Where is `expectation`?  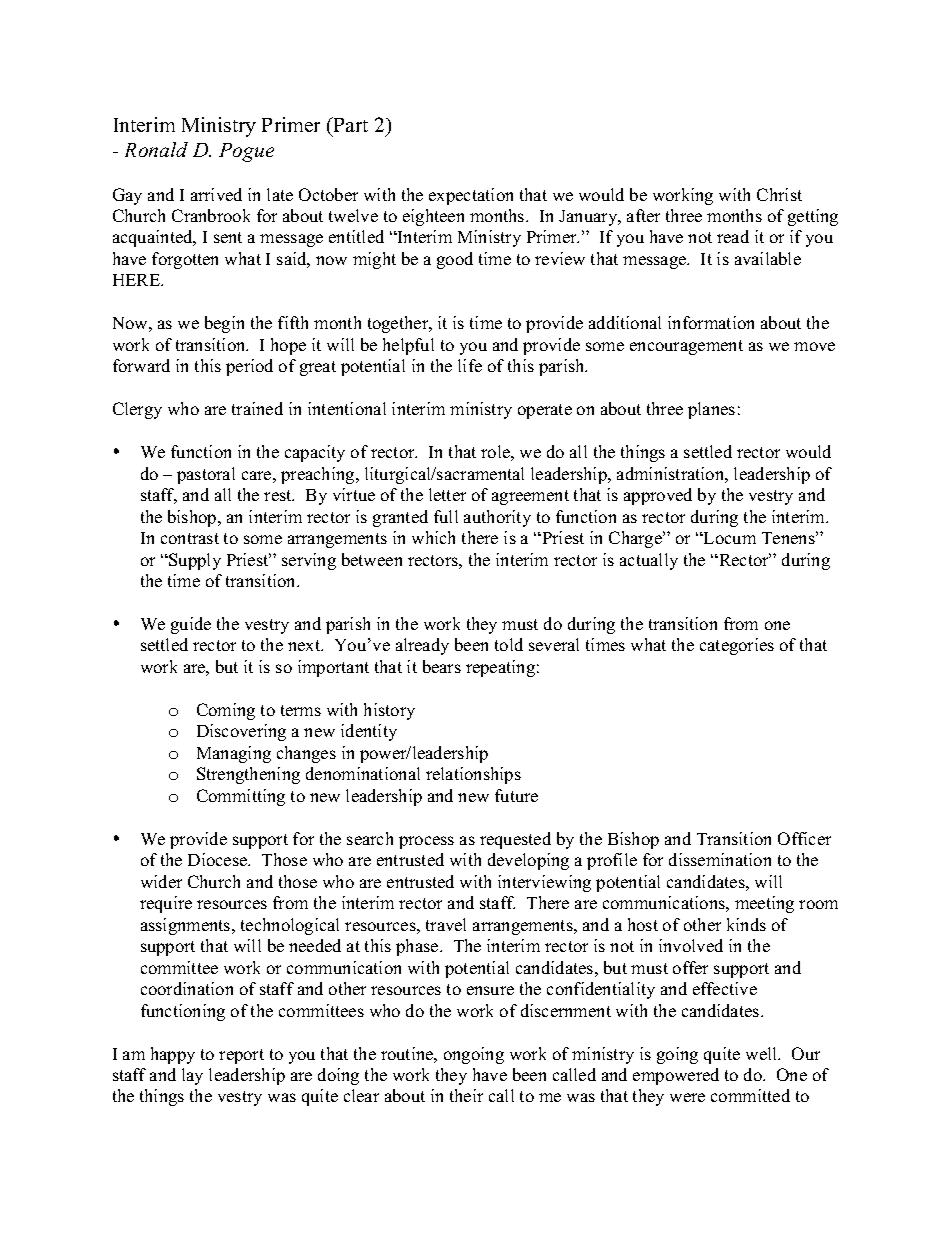 expectation is located at coordinates (471, 196).
